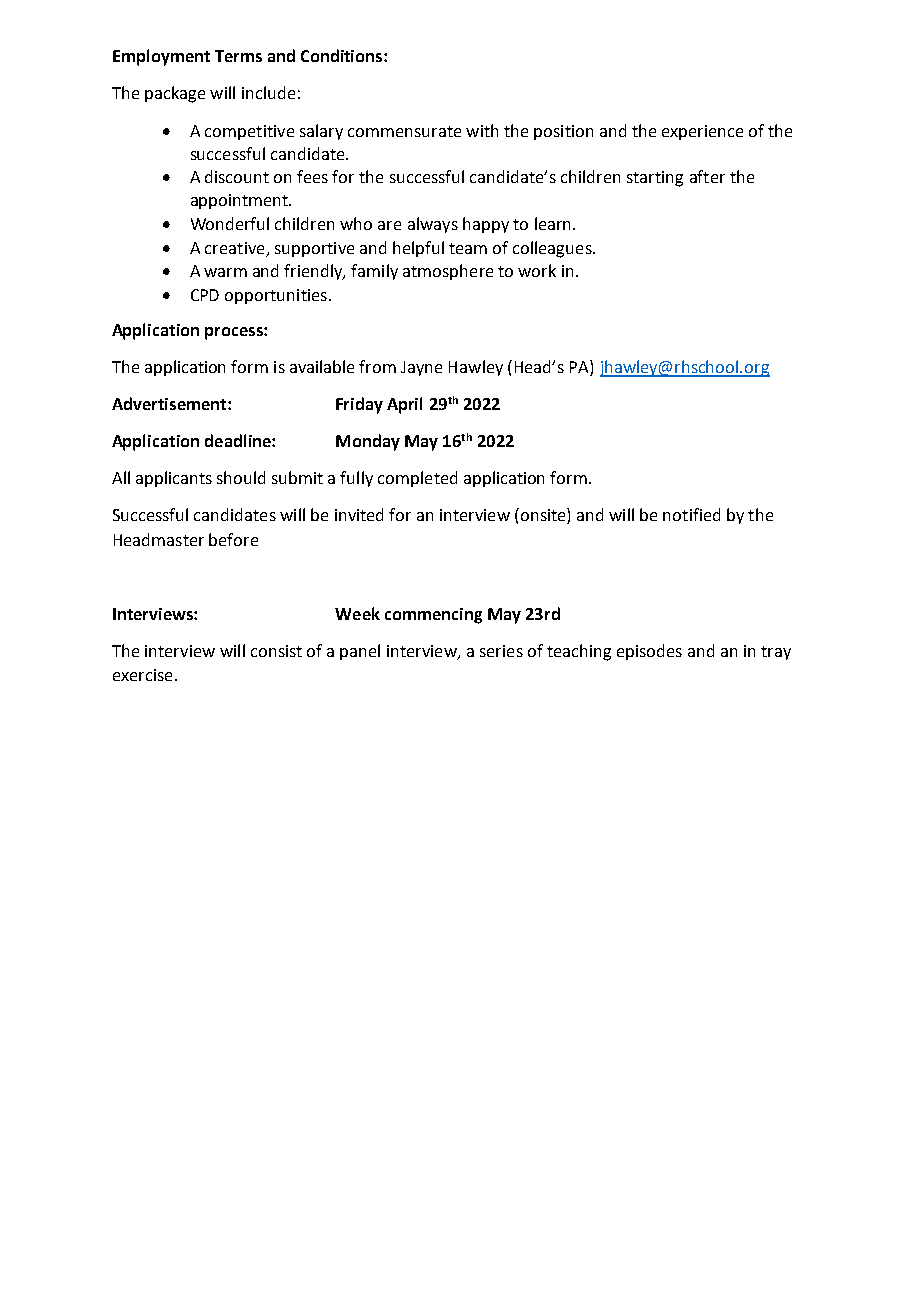  Describe the element at coordinates (417, 479) in the screenshot. I see `completed` at that location.
